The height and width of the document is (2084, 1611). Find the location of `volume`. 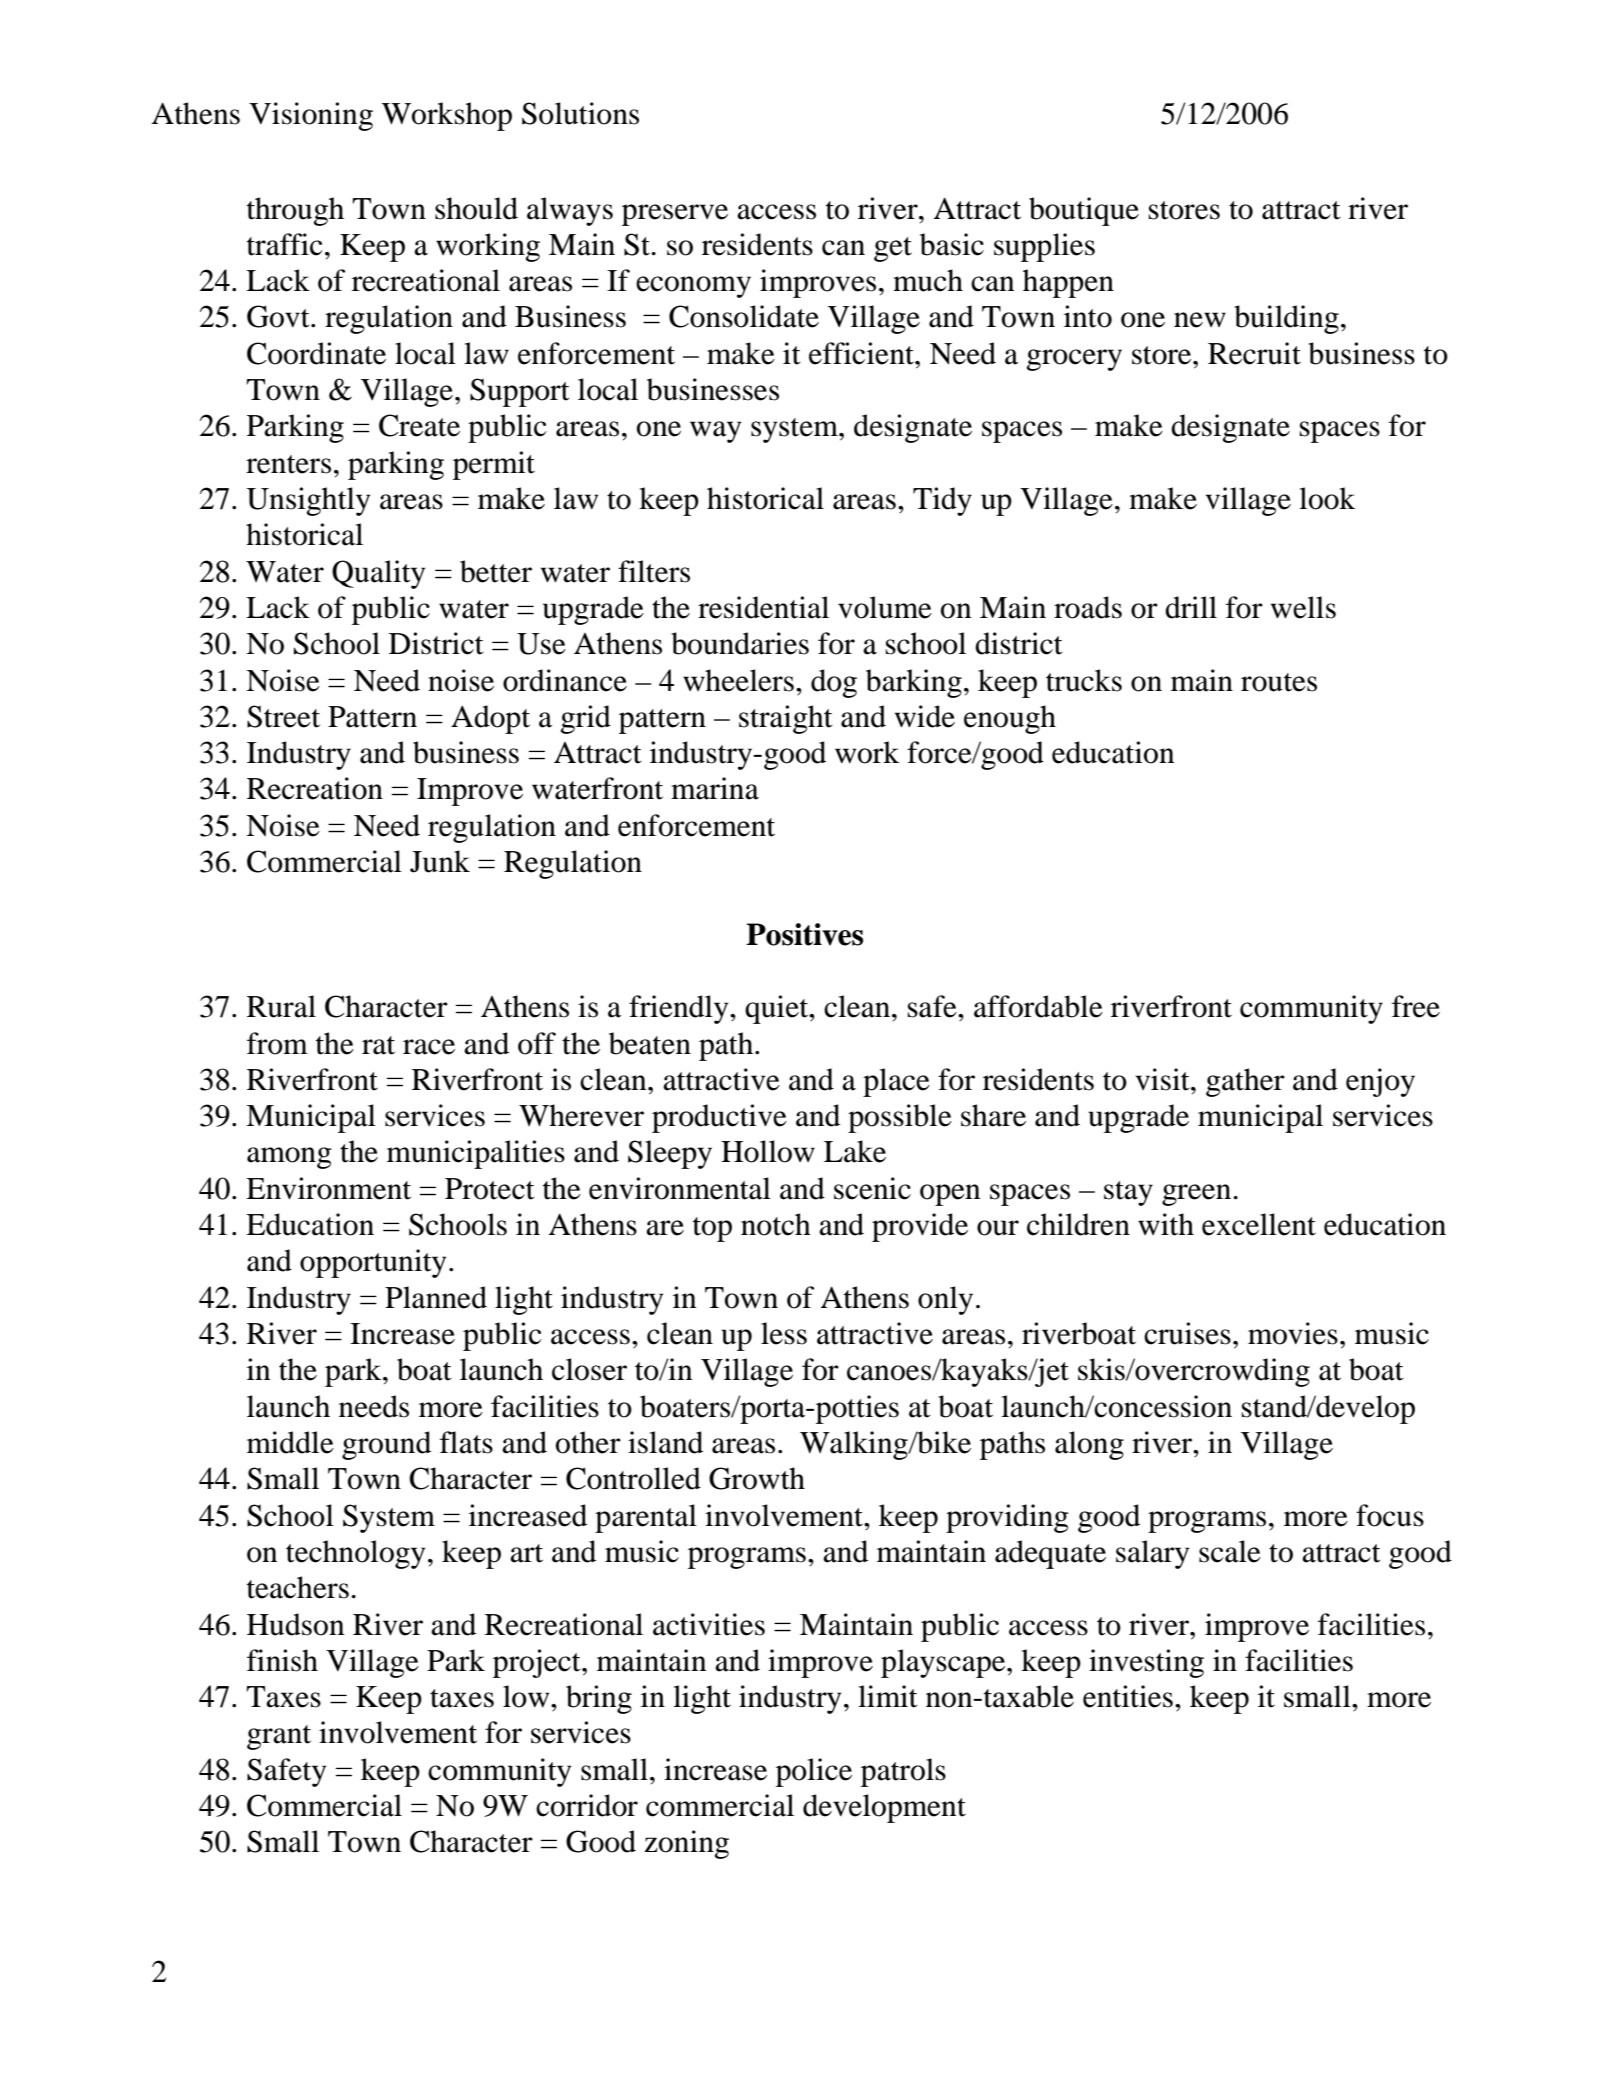

volume is located at coordinates (885, 607).
